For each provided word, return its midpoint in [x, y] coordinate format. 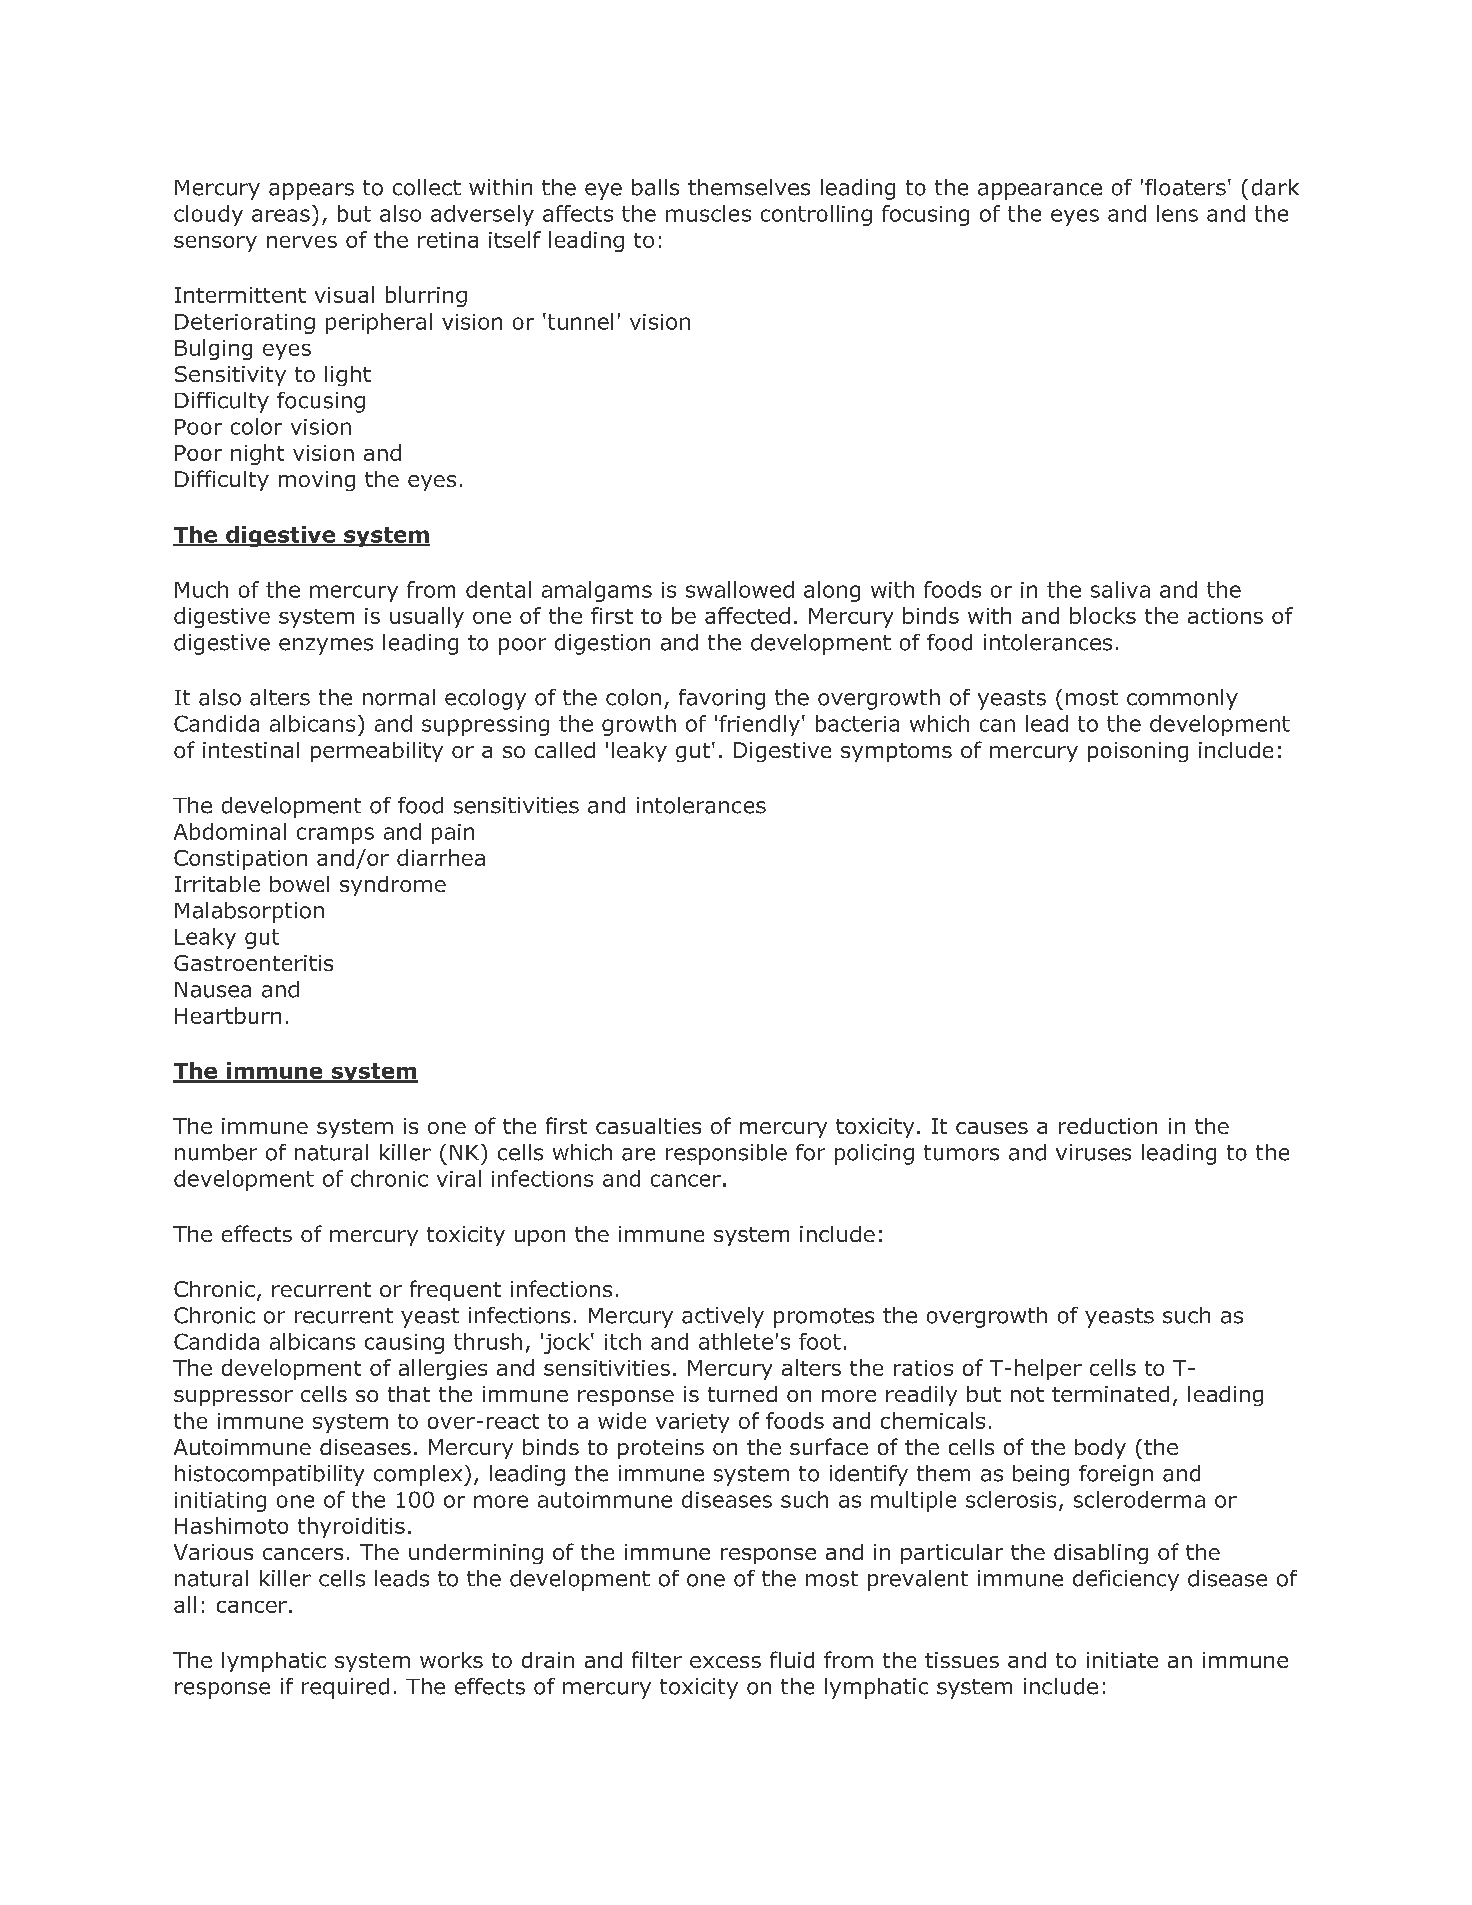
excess [725, 1662]
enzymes [326, 646]
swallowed [740, 589]
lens [1177, 213]
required [345, 1688]
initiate [1122, 1660]
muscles [708, 213]
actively [723, 1317]
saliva [1120, 589]
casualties [648, 1126]
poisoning [1138, 752]
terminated [1110, 1394]
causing [404, 1344]
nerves [302, 242]
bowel [299, 884]
